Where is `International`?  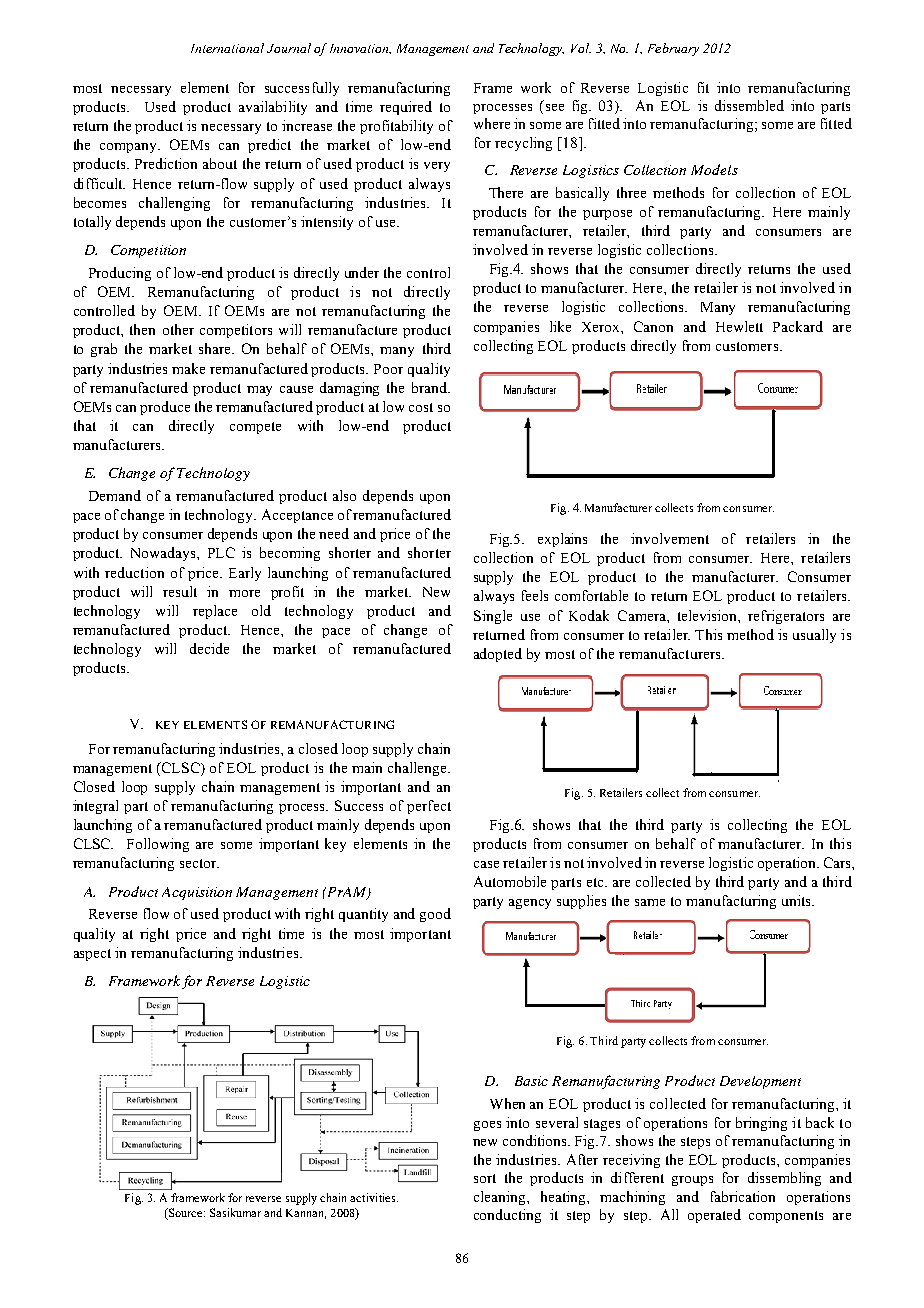 International is located at coordinates (227, 48).
